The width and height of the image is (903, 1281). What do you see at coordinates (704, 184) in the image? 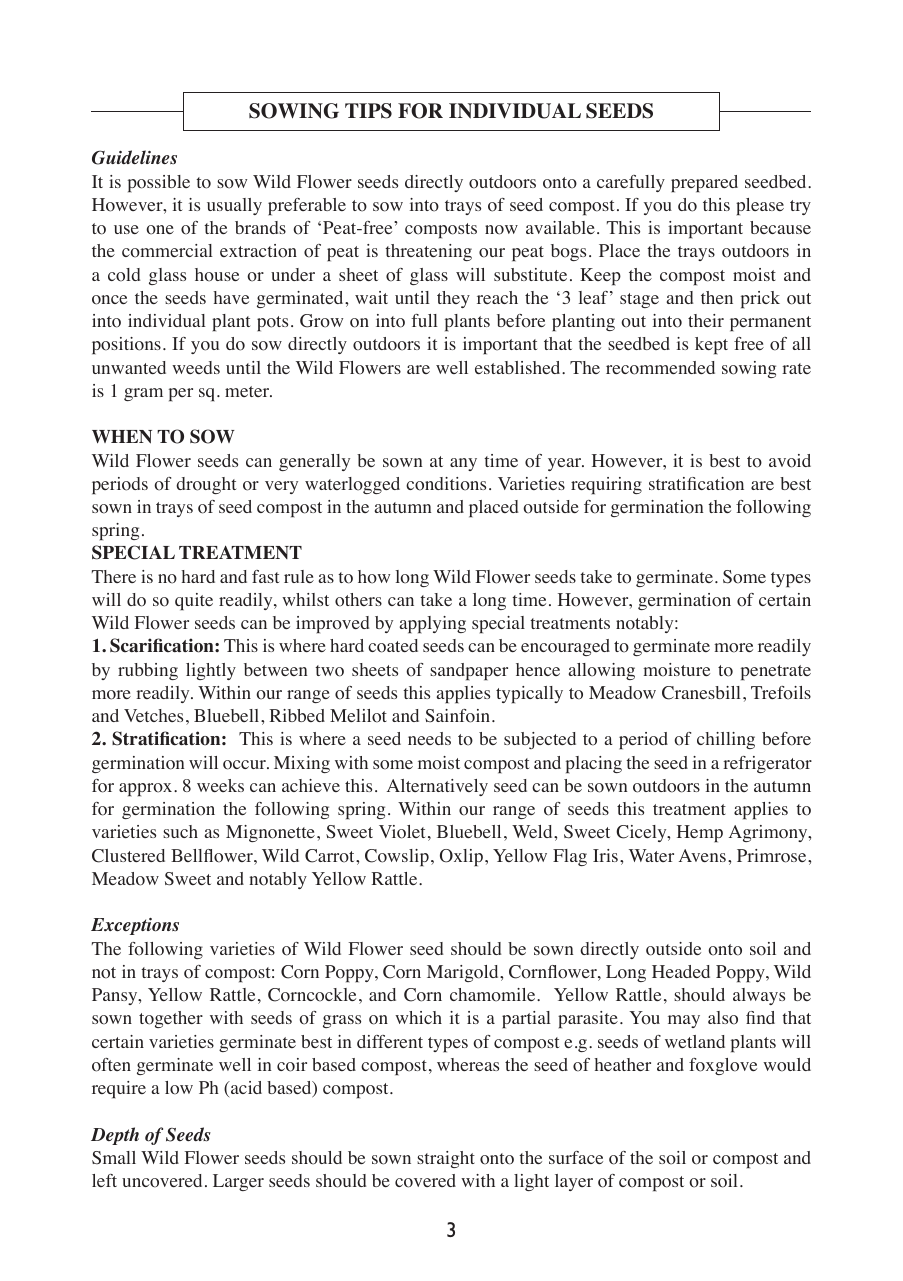
I see `prepared` at bounding box center [704, 184].
